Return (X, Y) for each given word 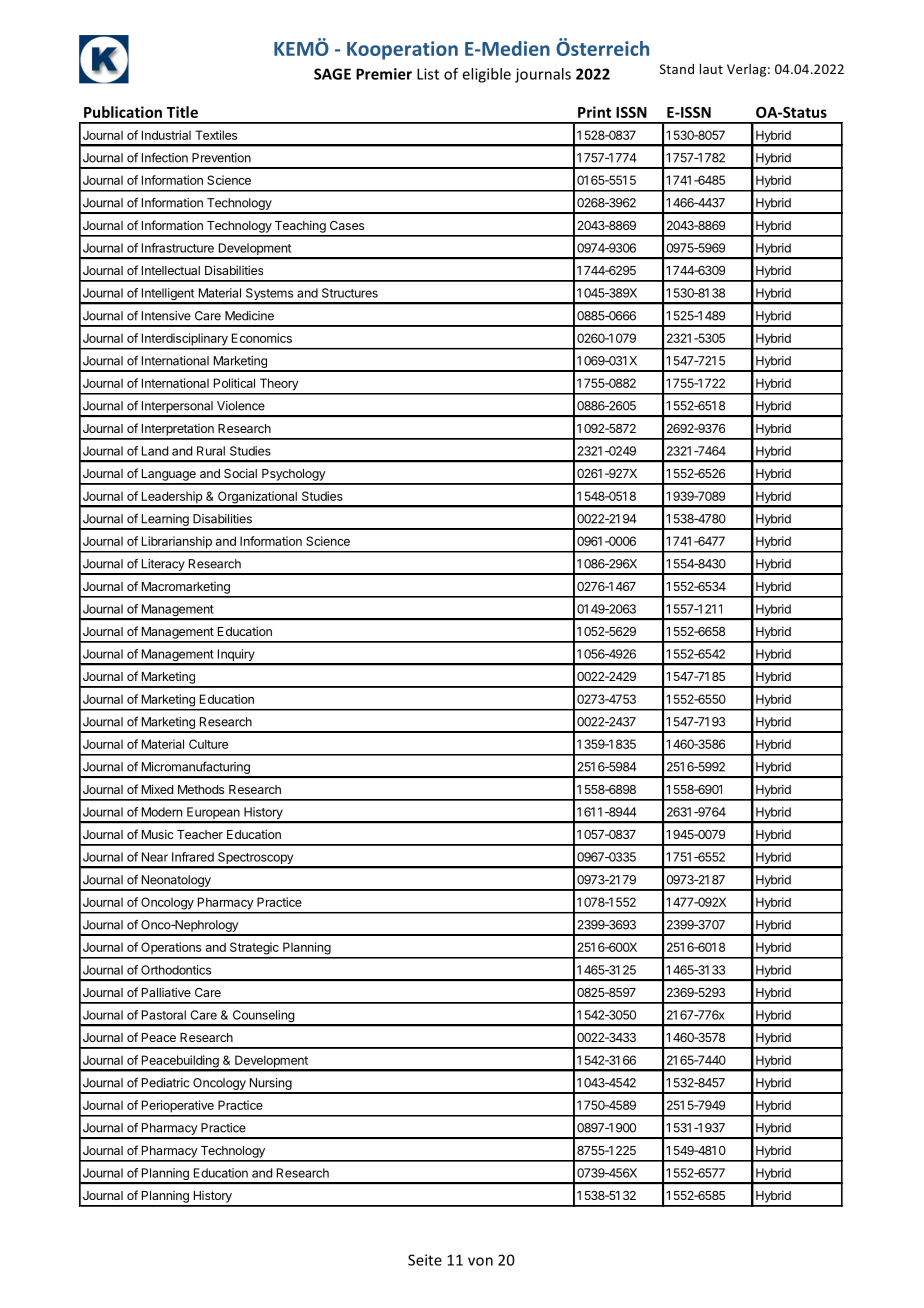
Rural (211, 451)
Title (182, 112)
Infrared (193, 857)
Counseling (263, 1017)
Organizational (257, 498)
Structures (350, 293)
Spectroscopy (255, 859)
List (428, 74)
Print (594, 112)
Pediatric (166, 1083)
